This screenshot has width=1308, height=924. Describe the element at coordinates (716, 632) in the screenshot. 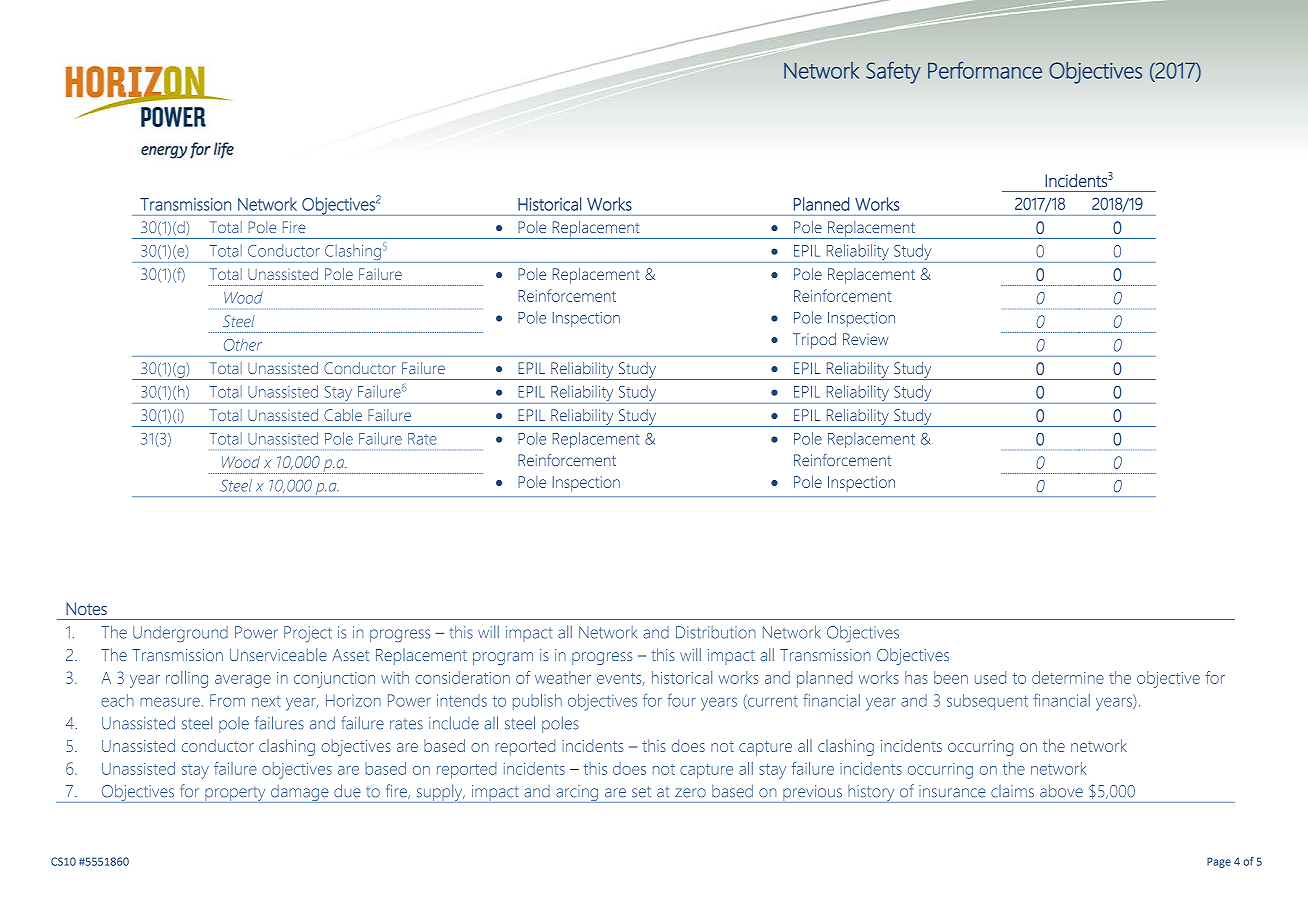

I see `Distribution` at that location.
